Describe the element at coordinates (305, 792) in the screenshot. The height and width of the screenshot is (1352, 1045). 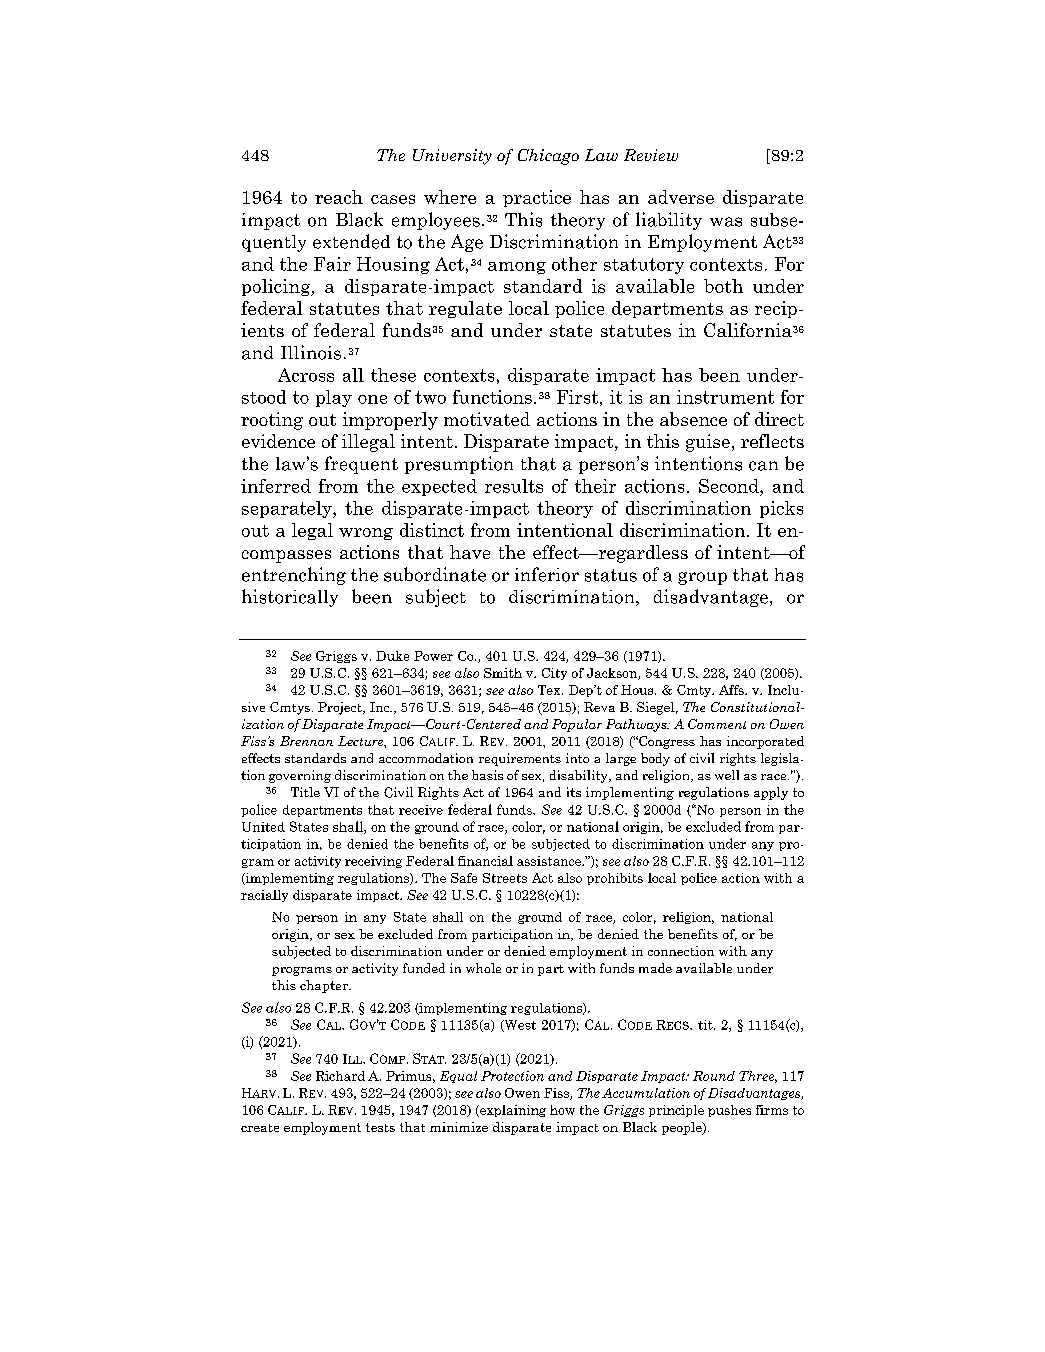
I see `Title` at that location.
